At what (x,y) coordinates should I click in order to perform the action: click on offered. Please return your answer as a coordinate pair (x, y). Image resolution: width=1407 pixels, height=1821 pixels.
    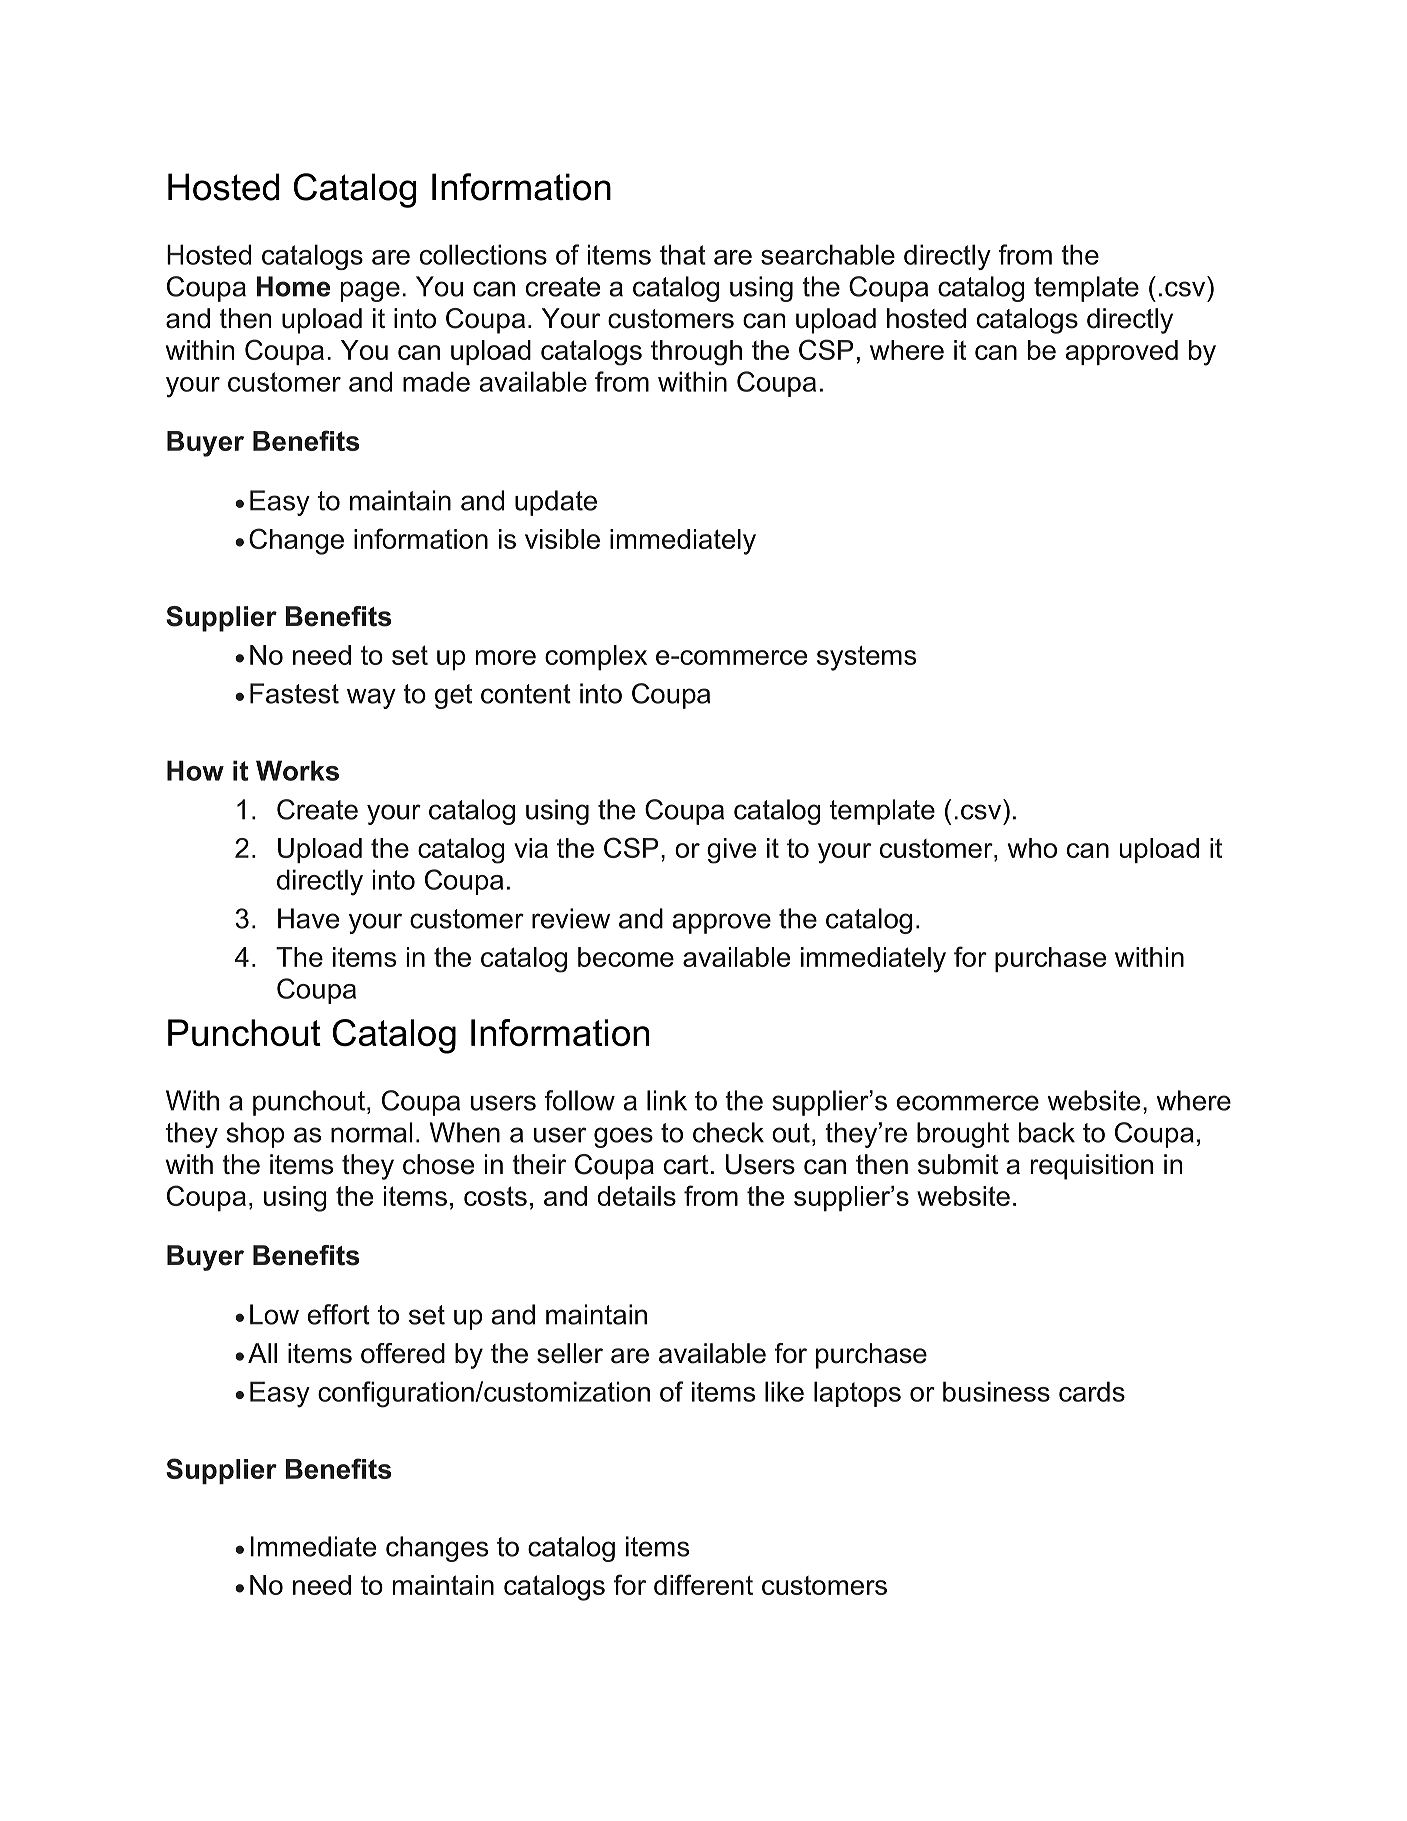
    Looking at the image, I should click on (403, 1353).
